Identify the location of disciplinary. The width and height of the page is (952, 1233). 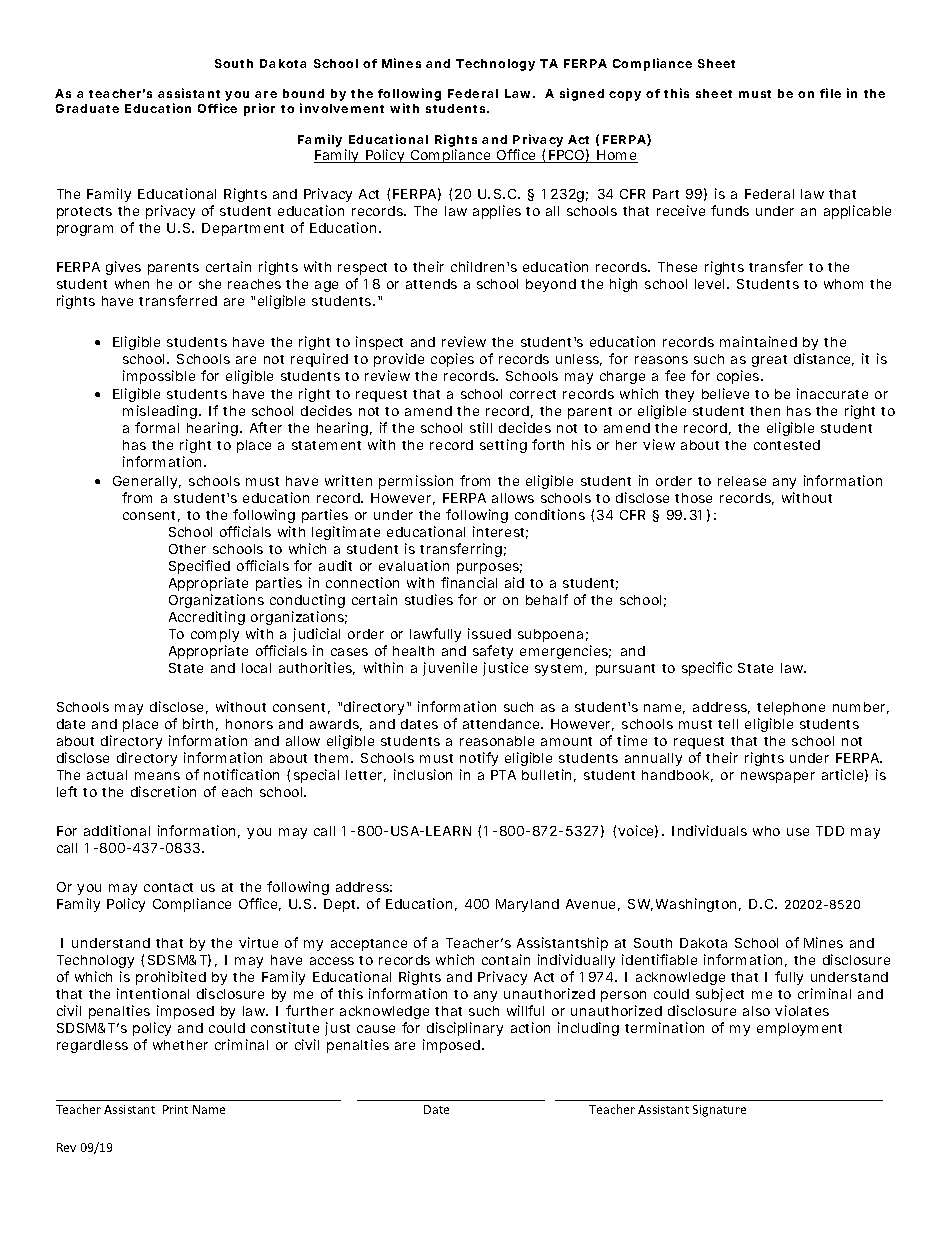
(465, 1029).
